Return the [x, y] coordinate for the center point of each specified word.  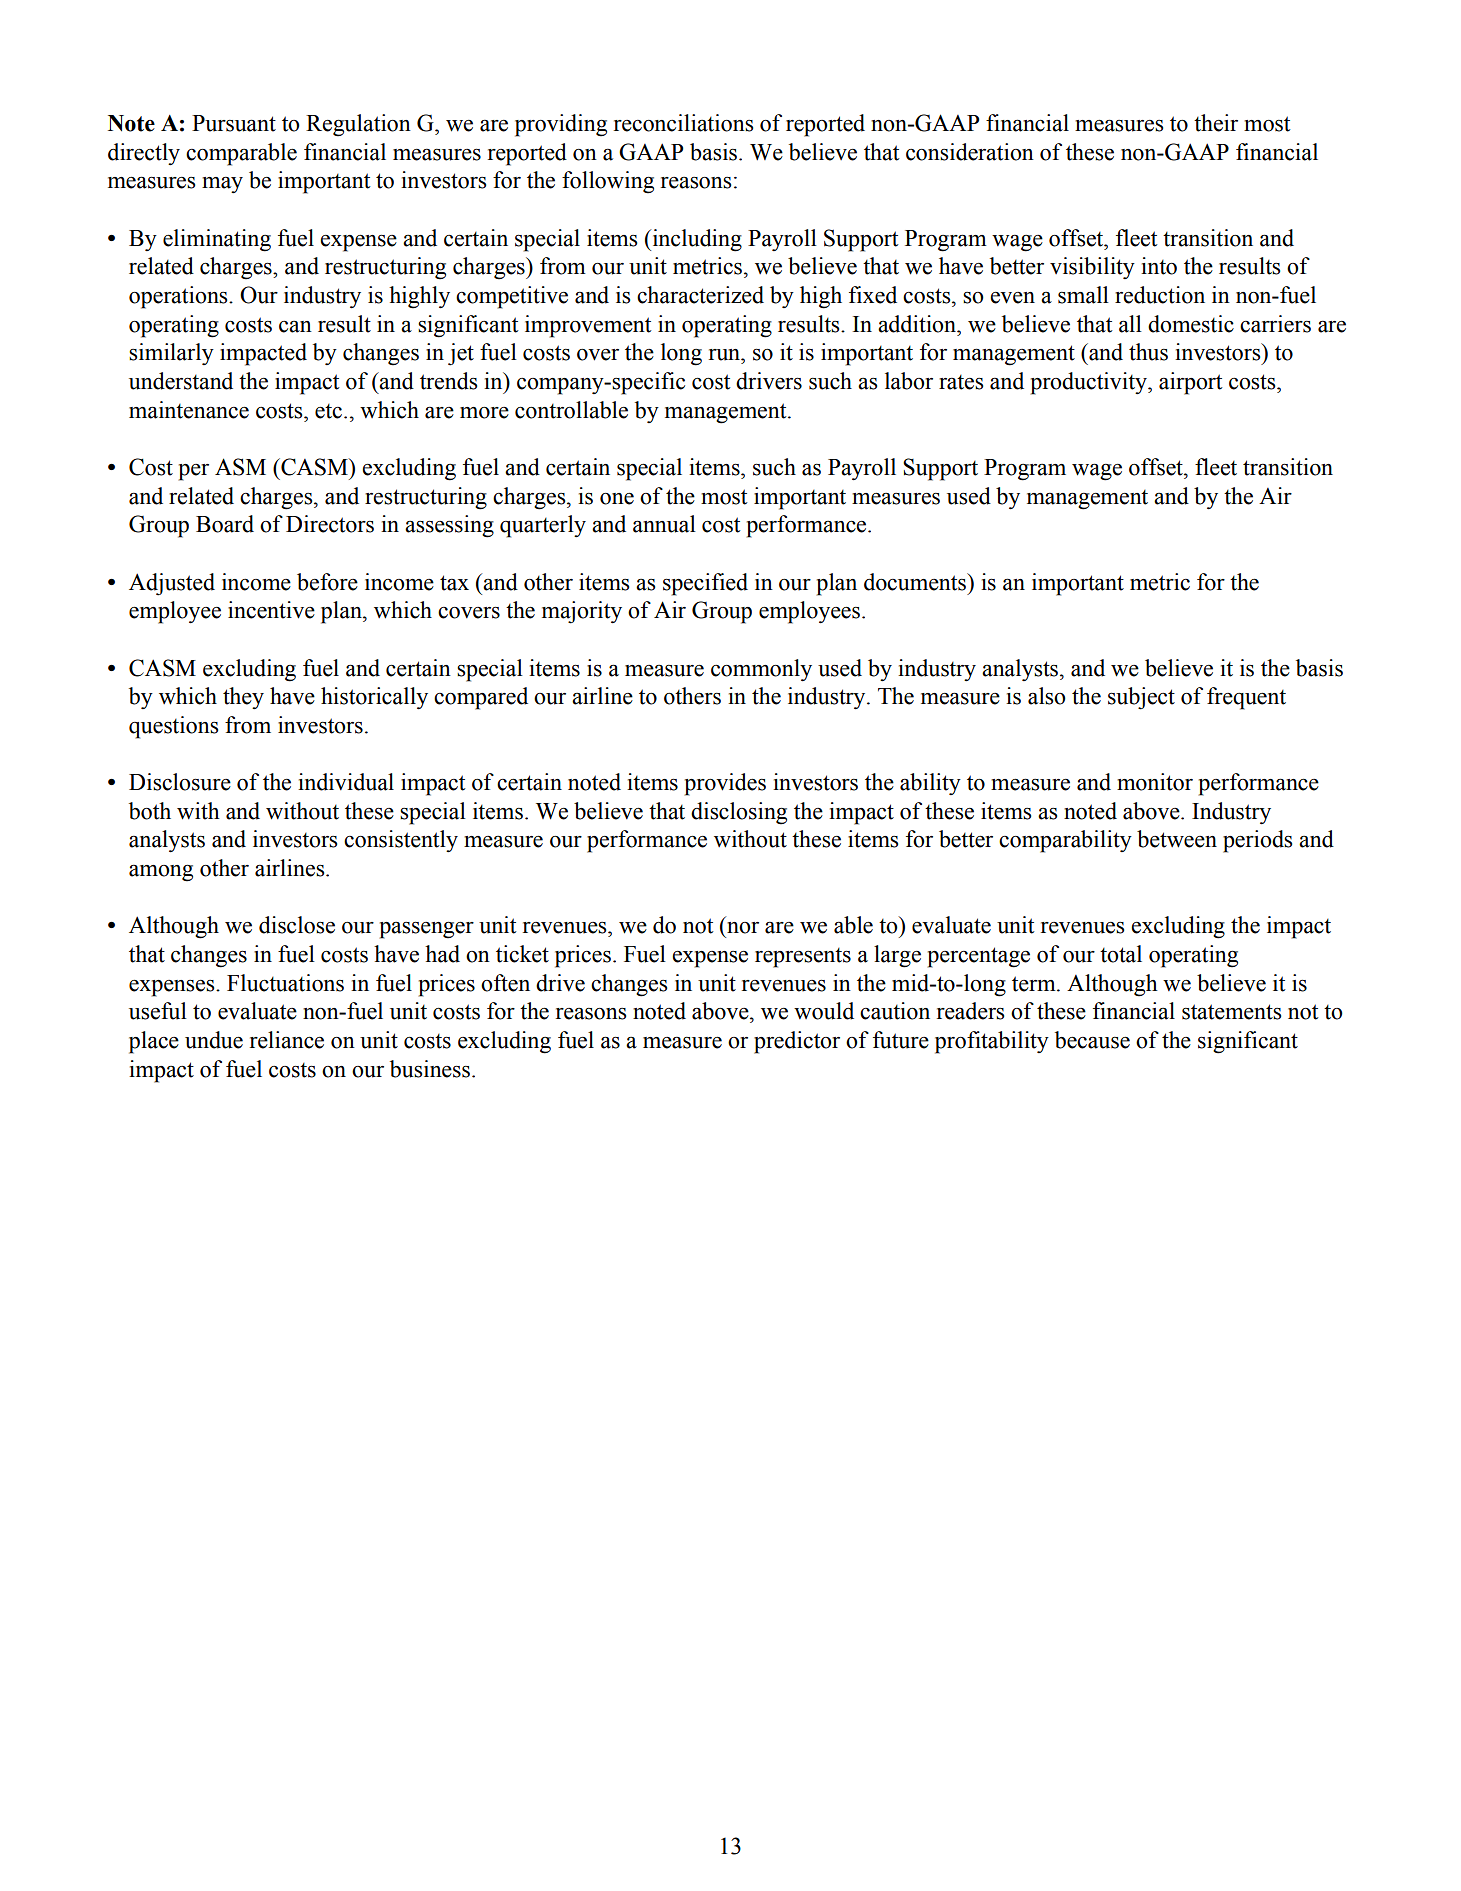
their [1216, 123]
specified [705, 584]
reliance [287, 1040]
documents [916, 582]
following [608, 182]
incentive [271, 610]
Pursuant [234, 123]
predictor [797, 1042]
